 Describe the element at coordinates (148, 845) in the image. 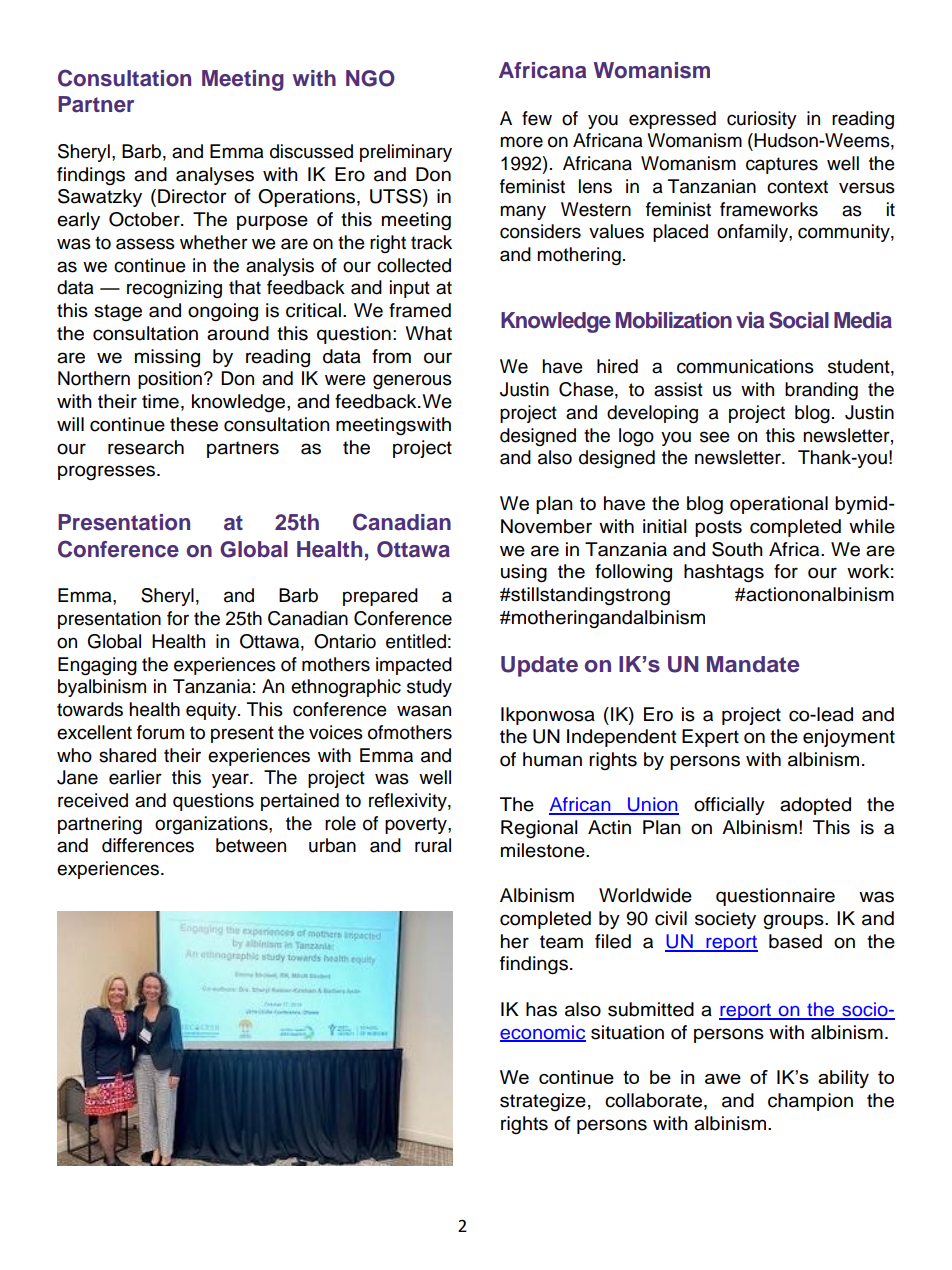

I see `differences` at that location.
